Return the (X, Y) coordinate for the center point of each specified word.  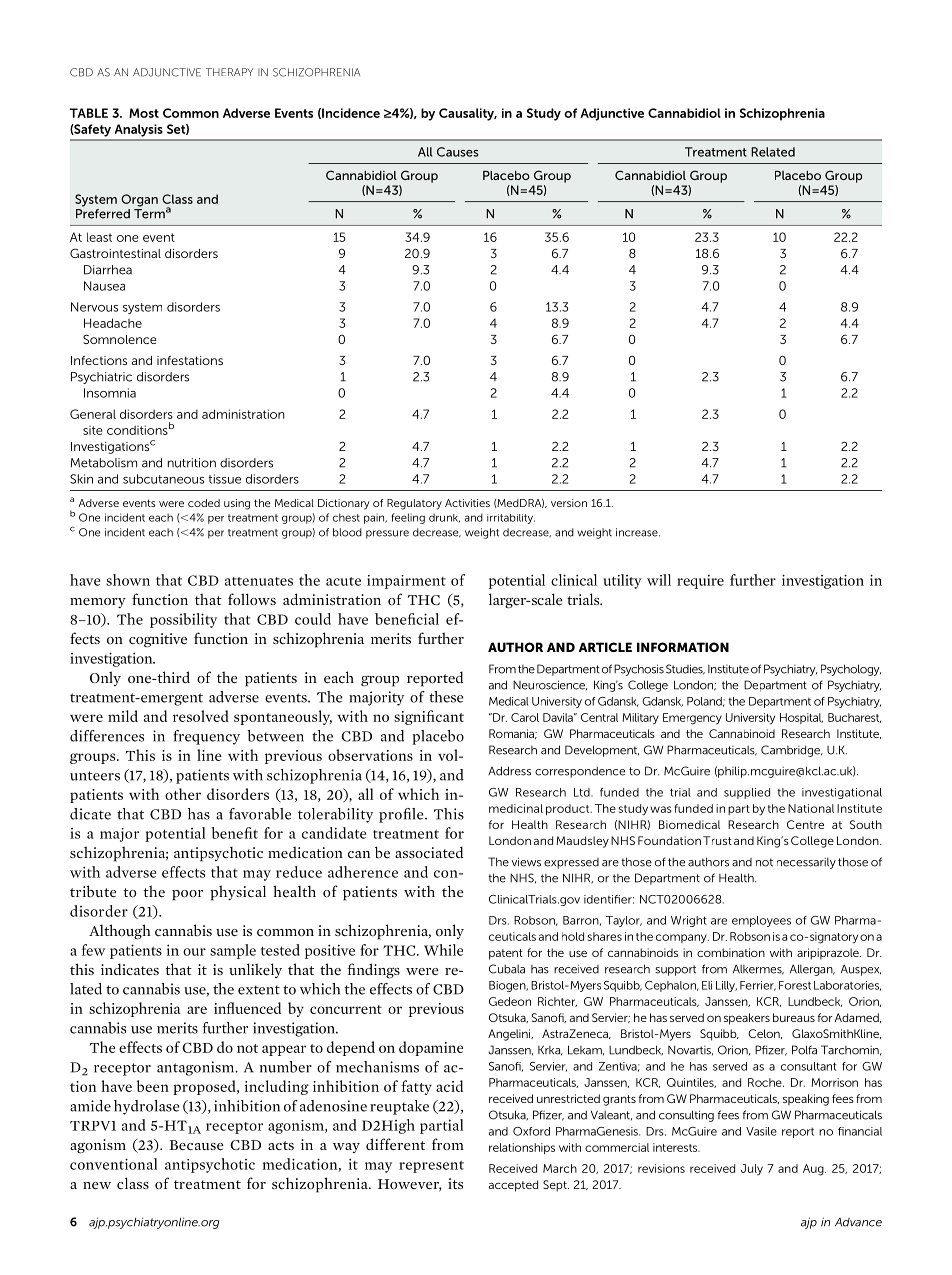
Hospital (801, 718)
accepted (513, 1186)
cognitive (158, 640)
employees (761, 921)
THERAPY (229, 72)
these (446, 697)
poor (187, 895)
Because (196, 1145)
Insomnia (110, 393)
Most (144, 113)
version (569, 503)
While (443, 950)
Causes (458, 152)
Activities (467, 503)
